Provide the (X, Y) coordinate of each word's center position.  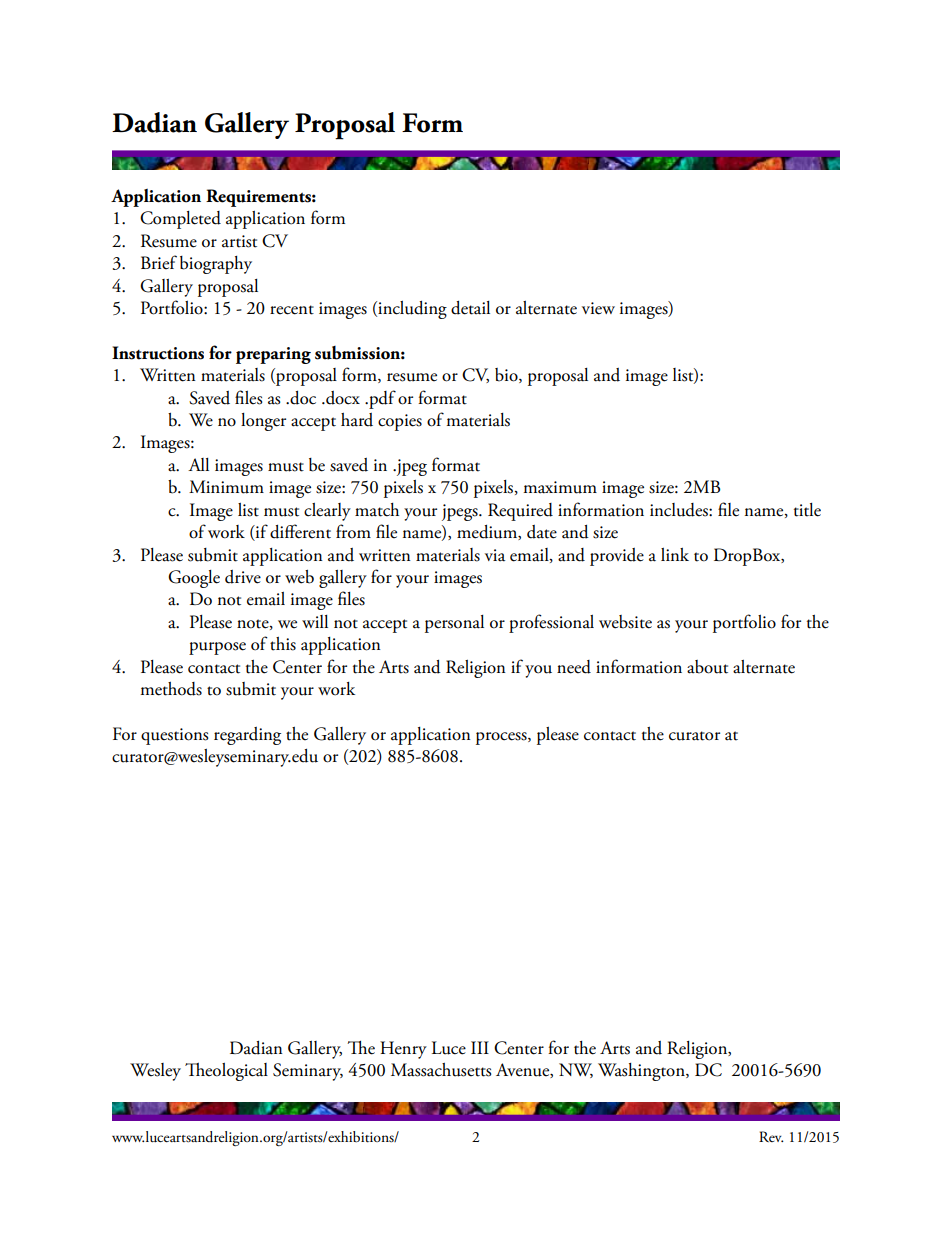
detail (470, 308)
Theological (226, 1072)
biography (216, 265)
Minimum (226, 487)
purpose (217, 648)
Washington (642, 1072)
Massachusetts (441, 1070)
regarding (247, 736)
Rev (771, 1136)
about (707, 667)
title (807, 510)
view (598, 308)
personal (454, 624)
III (480, 1047)
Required (520, 512)
